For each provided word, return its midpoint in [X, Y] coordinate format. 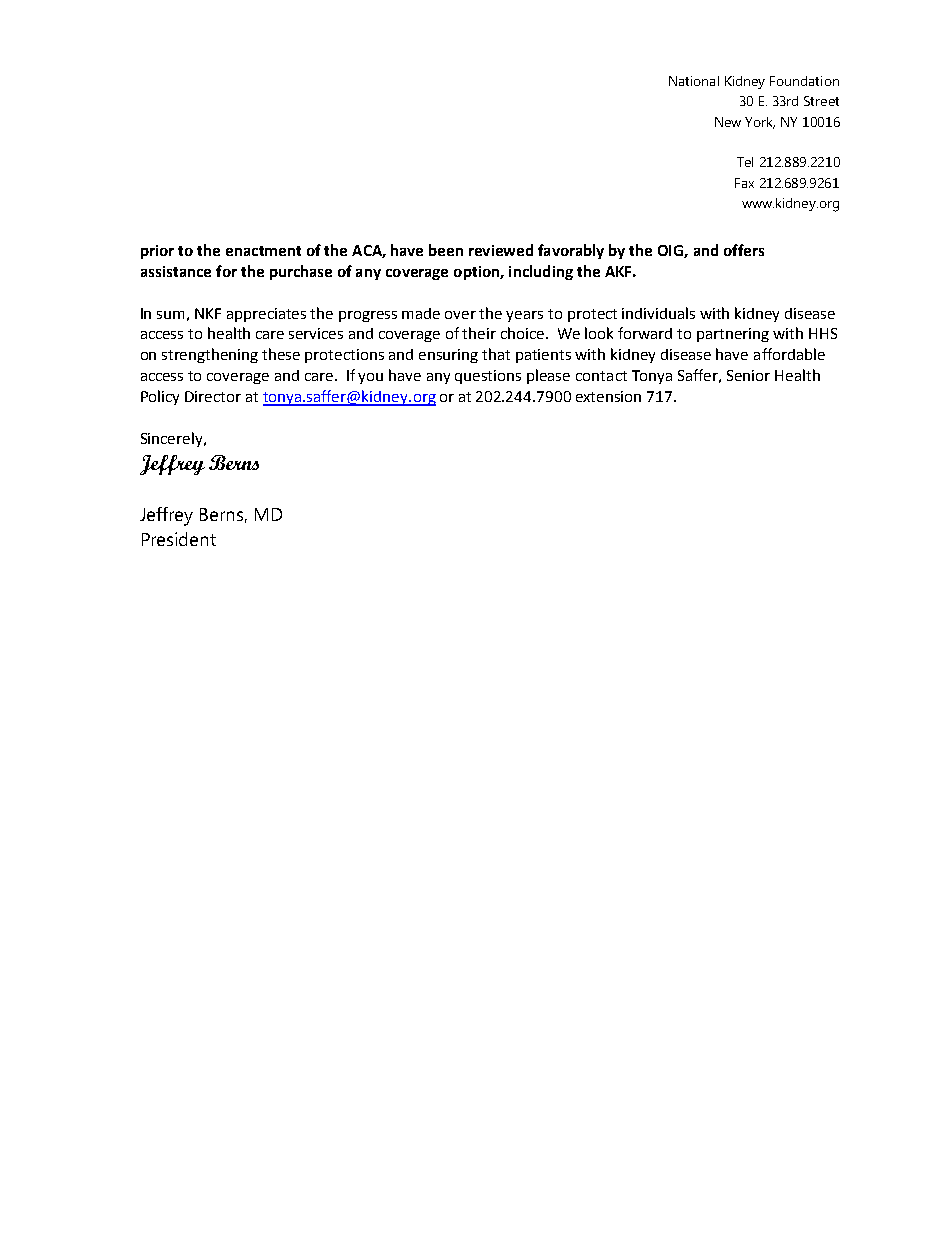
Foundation [804, 81]
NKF [208, 313]
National [694, 81]
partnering [733, 335]
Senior [748, 375]
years [524, 316]
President [179, 539]
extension [608, 396]
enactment [263, 251]
